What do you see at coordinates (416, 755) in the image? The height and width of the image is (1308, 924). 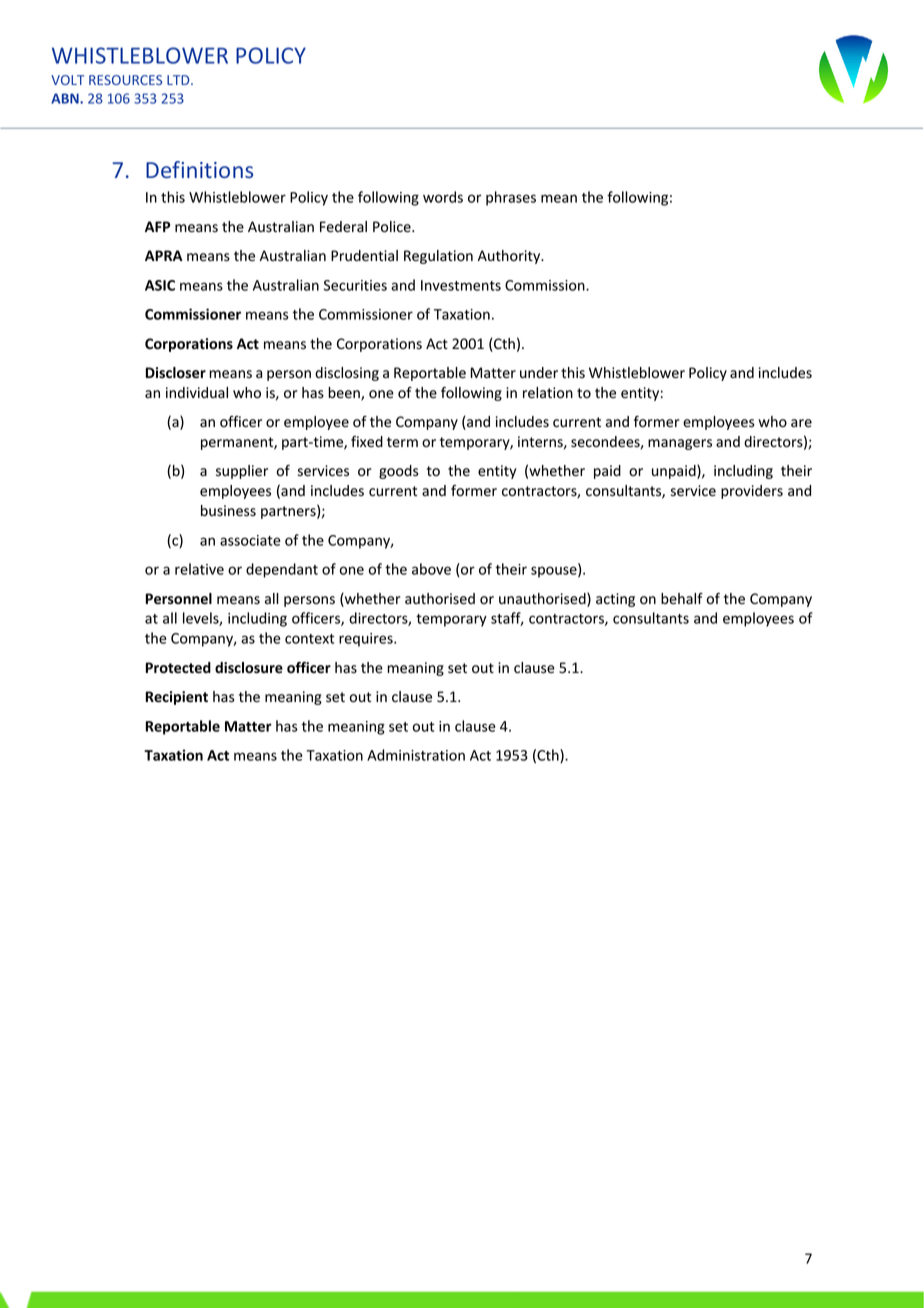 I see `Administration` at bounding box center [416, 755].
